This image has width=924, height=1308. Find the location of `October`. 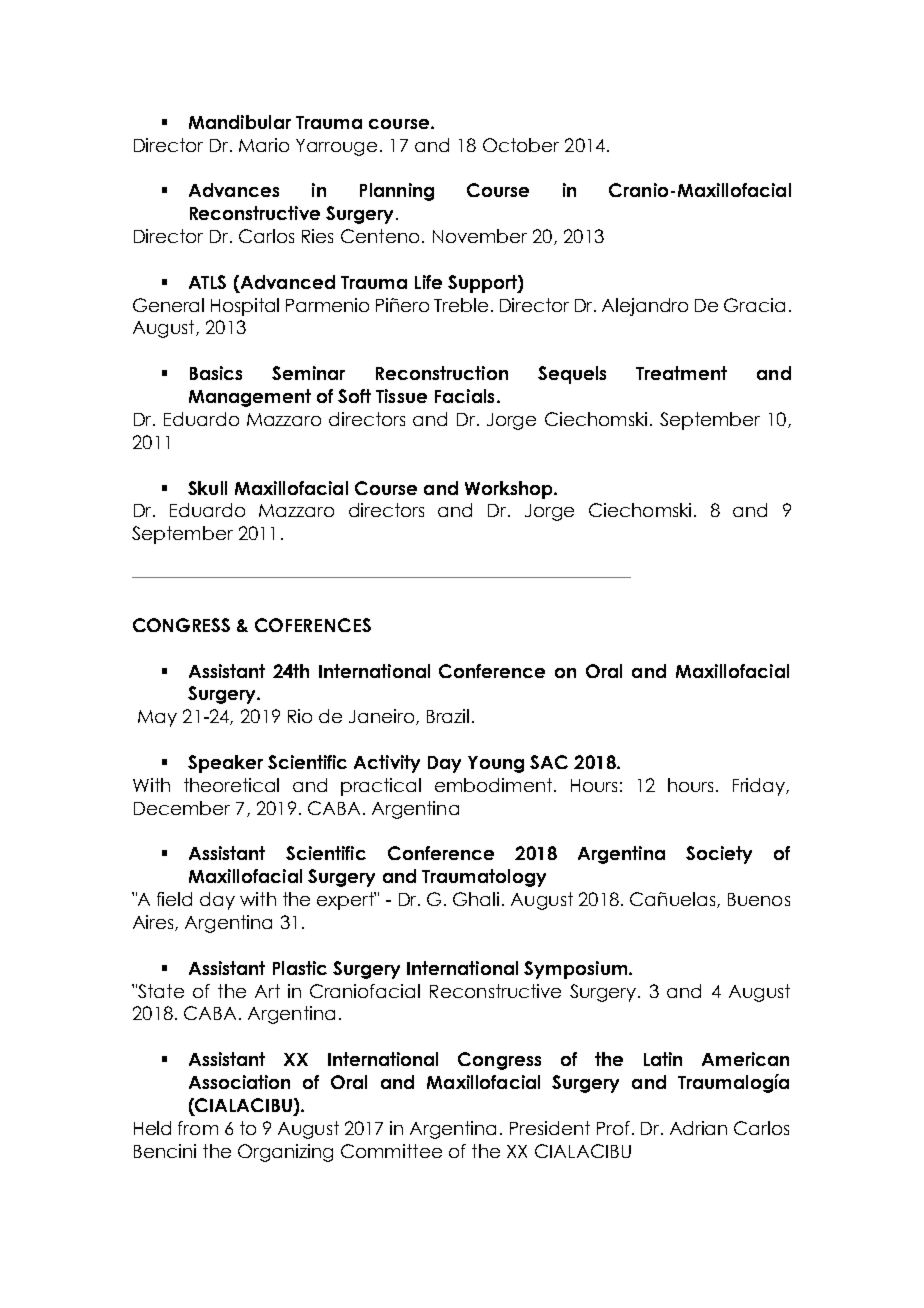

October is located at coordinates (521, 145).
